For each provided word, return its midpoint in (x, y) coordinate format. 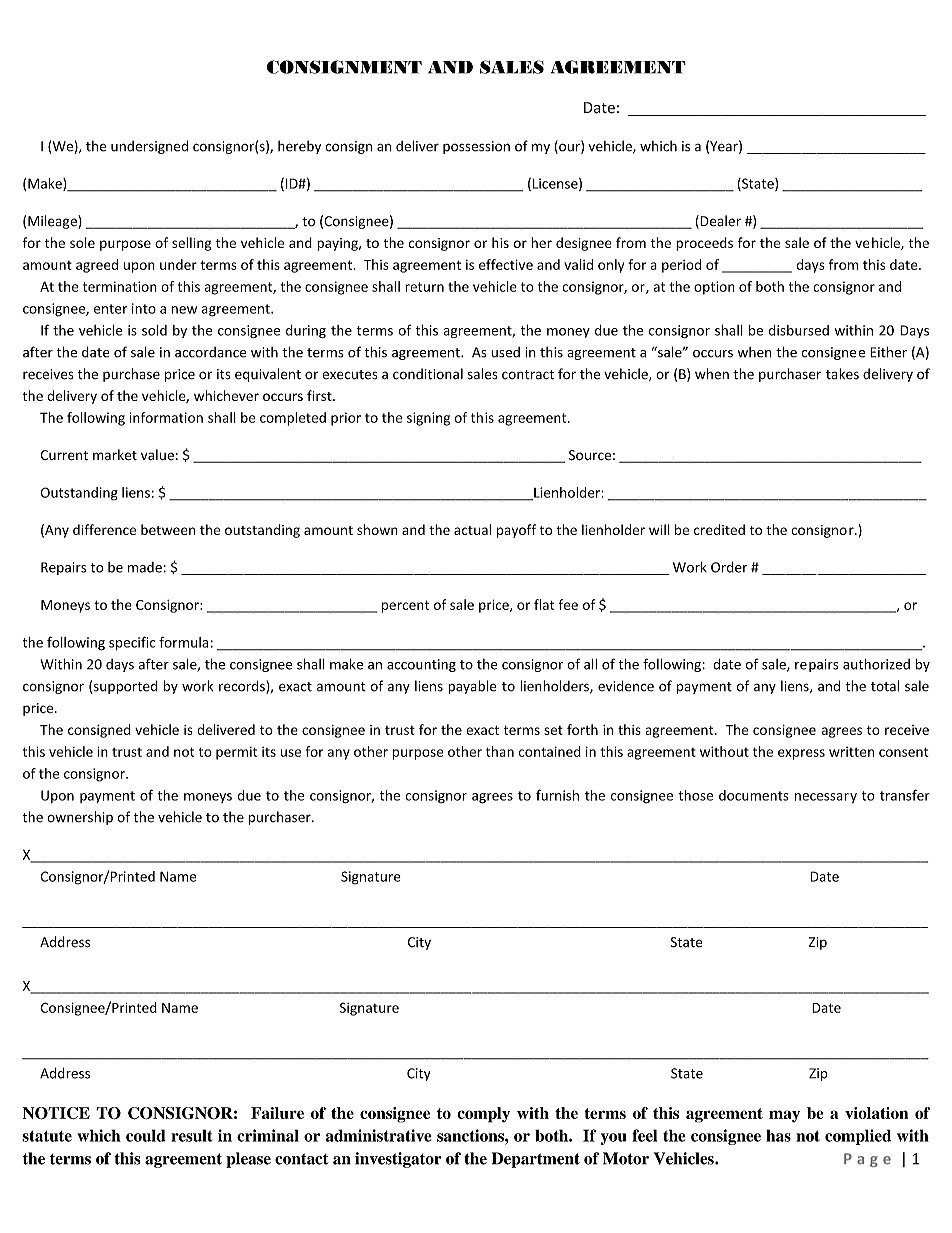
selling (192, 244)
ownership (80, 818)
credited (719, 529)
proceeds (704, 244)
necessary (826, 798)
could (146, 1135)
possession (476, 147)
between (168, 529)
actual (472, 529)
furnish (557, 795)
